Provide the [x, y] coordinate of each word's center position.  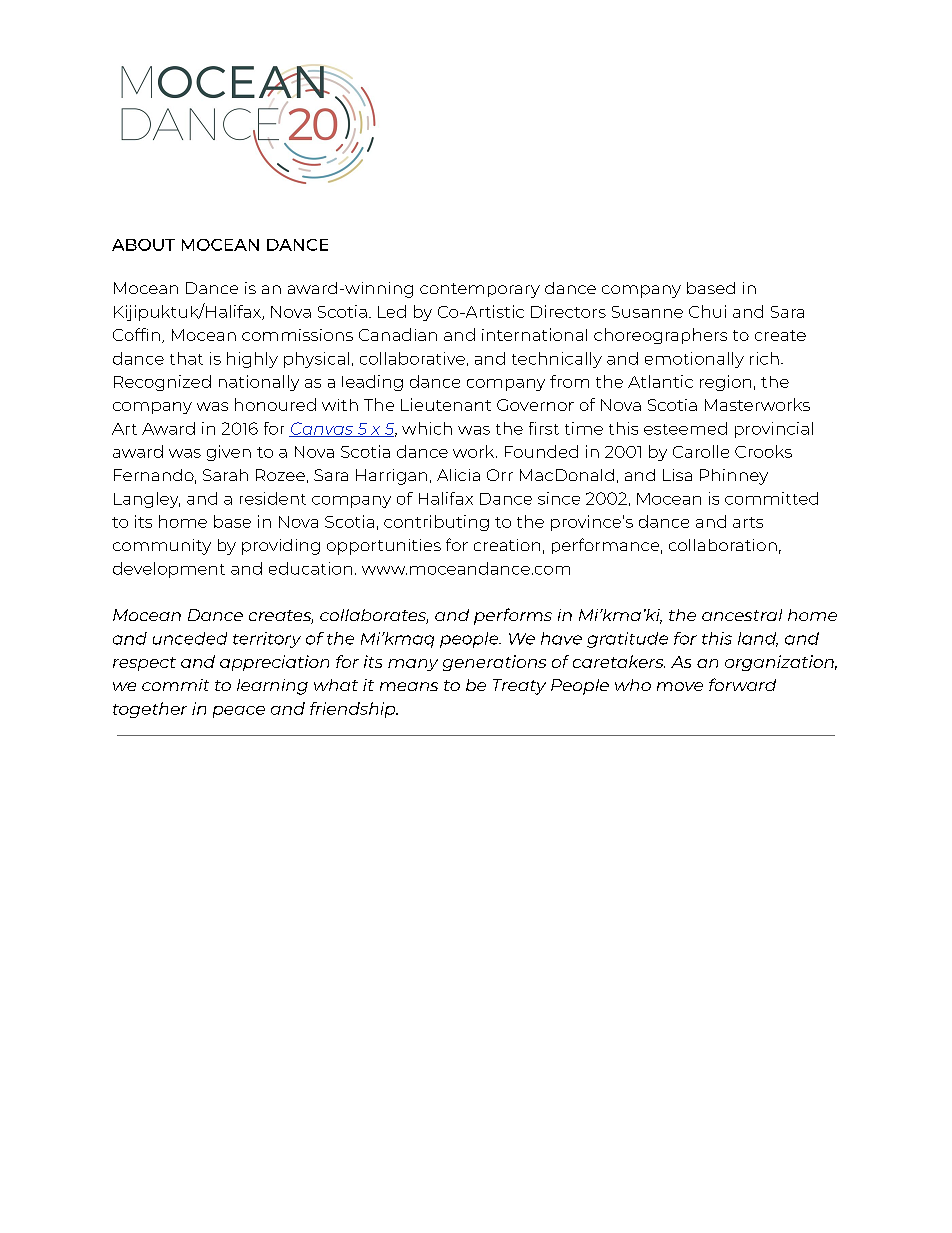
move [680, 686]
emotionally [694, 360]
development [169, 570]
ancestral [742, 615]
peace [239, 712]
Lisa [677, 475]
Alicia [458, 475]
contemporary [480, 290]
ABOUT [143, 245]
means [409, 686]
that [186, 358]
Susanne [647, 312]
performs [513, 616]
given [229, 453]
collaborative [412, 358]
